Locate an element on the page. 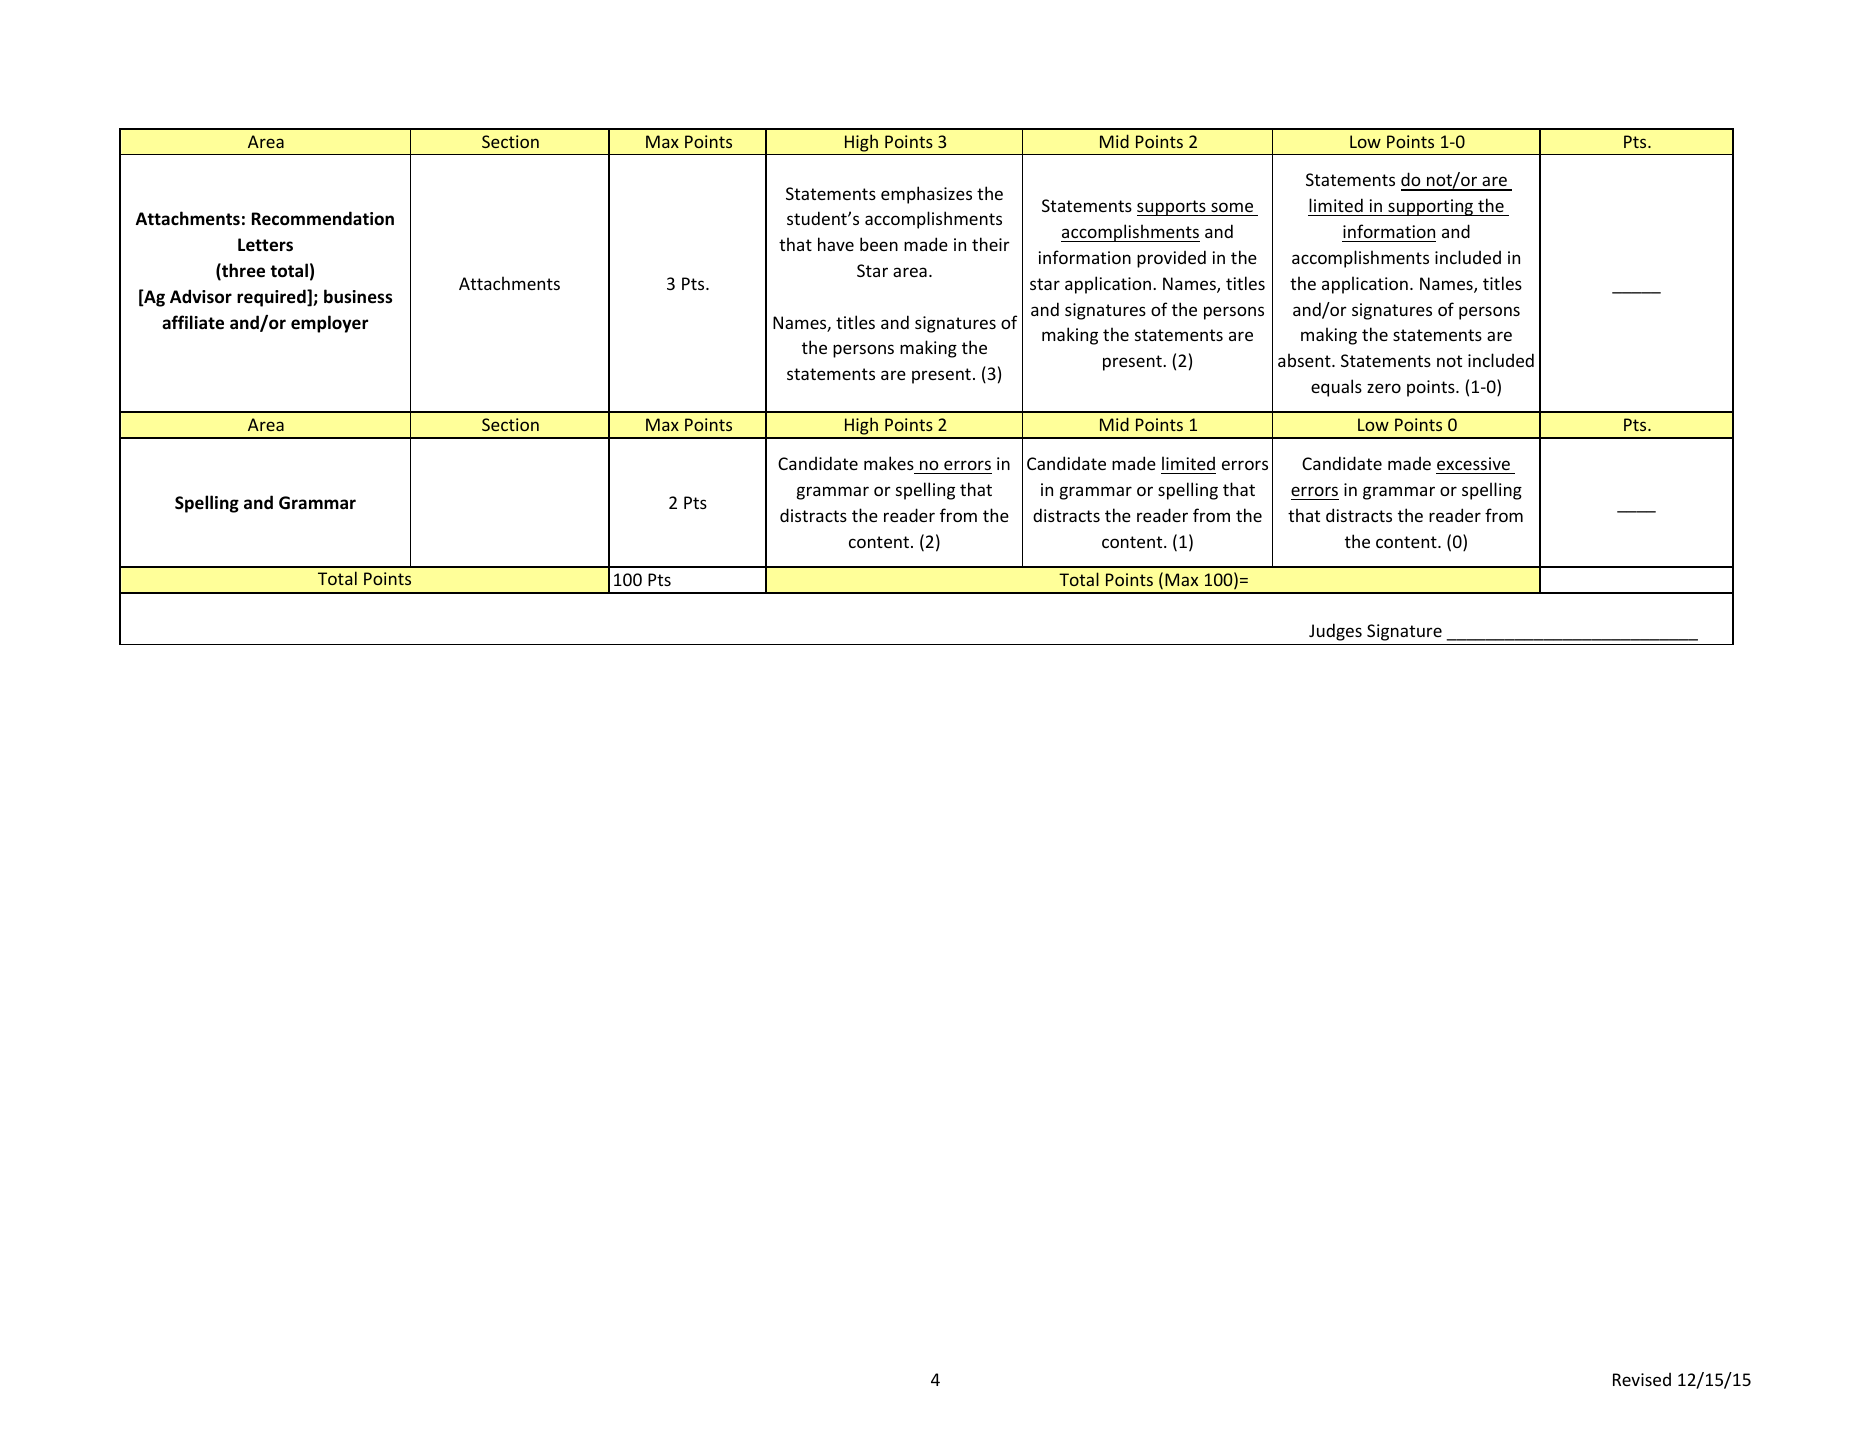 This image has height=1447, width=1873. Revised is located at coordinates (1642, 1379).
